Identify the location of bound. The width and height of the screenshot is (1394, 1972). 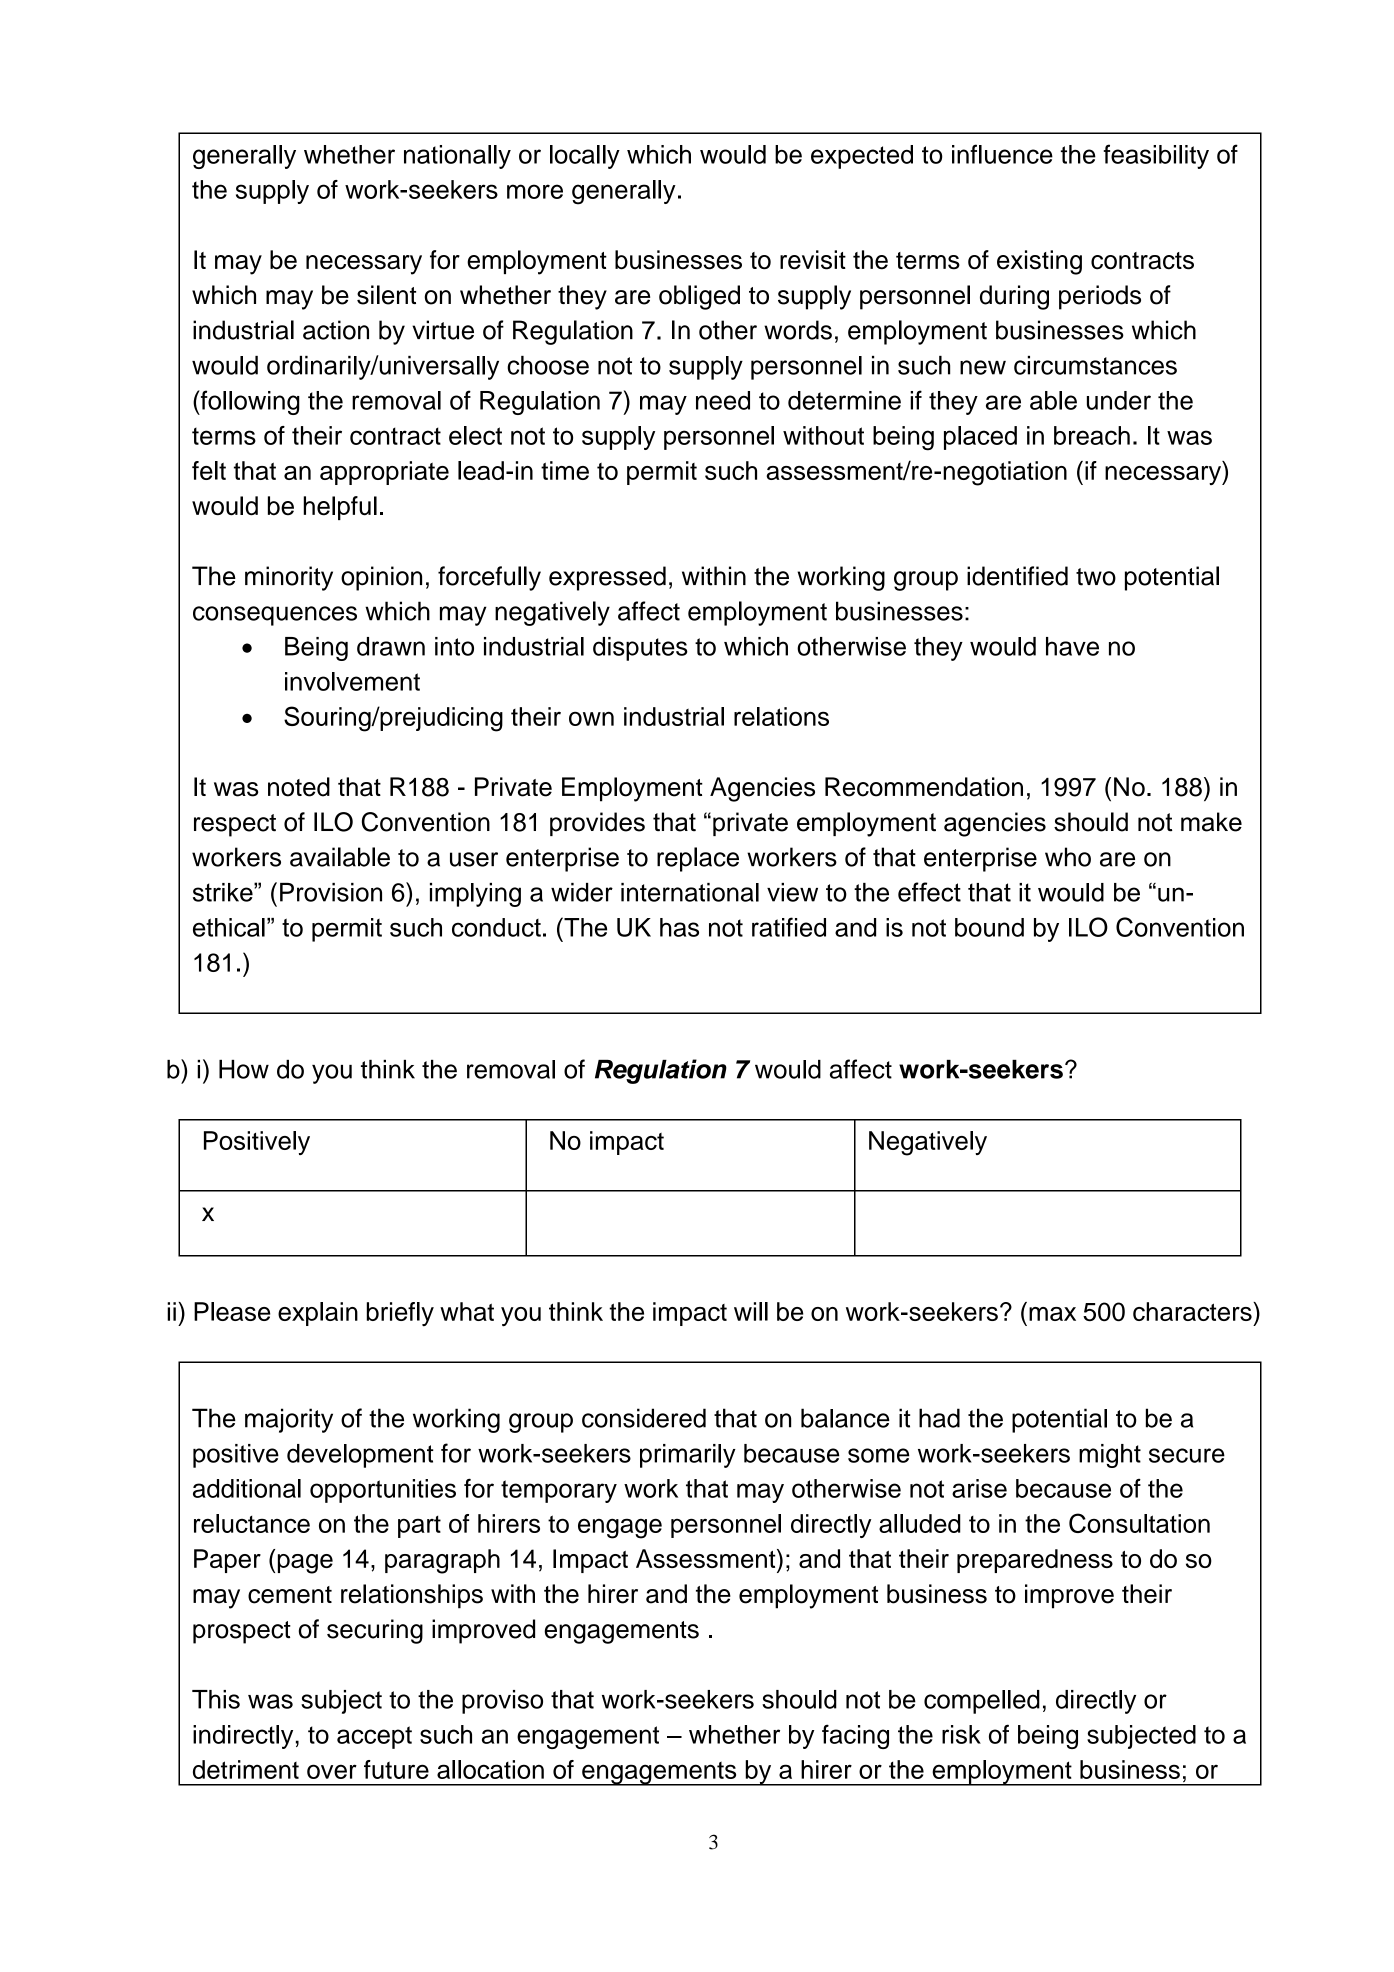
(989, 927).
